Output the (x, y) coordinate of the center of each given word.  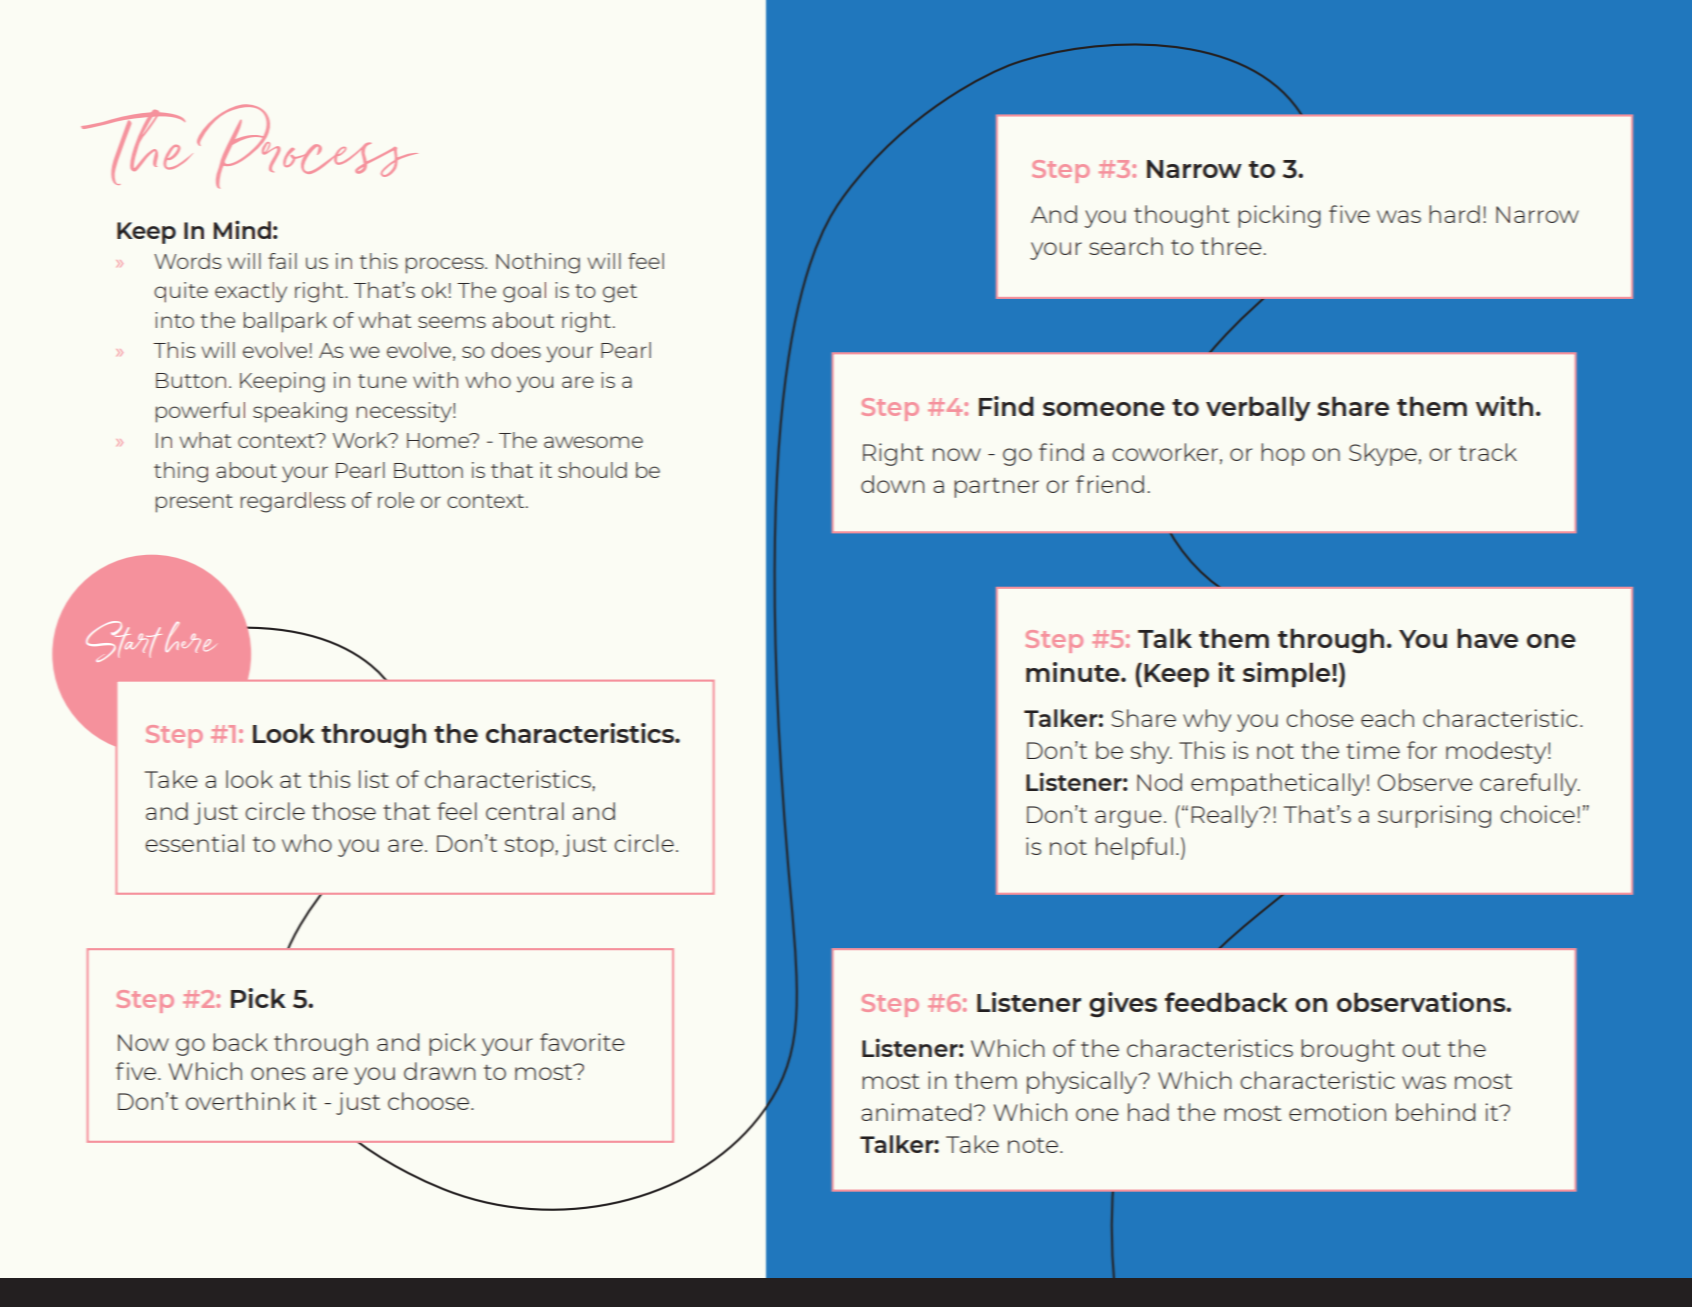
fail (282, 261)
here (190, 637)
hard (1454, 214)
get (620, 293)
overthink (241, 1101)
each (1387, 718)
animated (916, 1112)
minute (1074, 672)
